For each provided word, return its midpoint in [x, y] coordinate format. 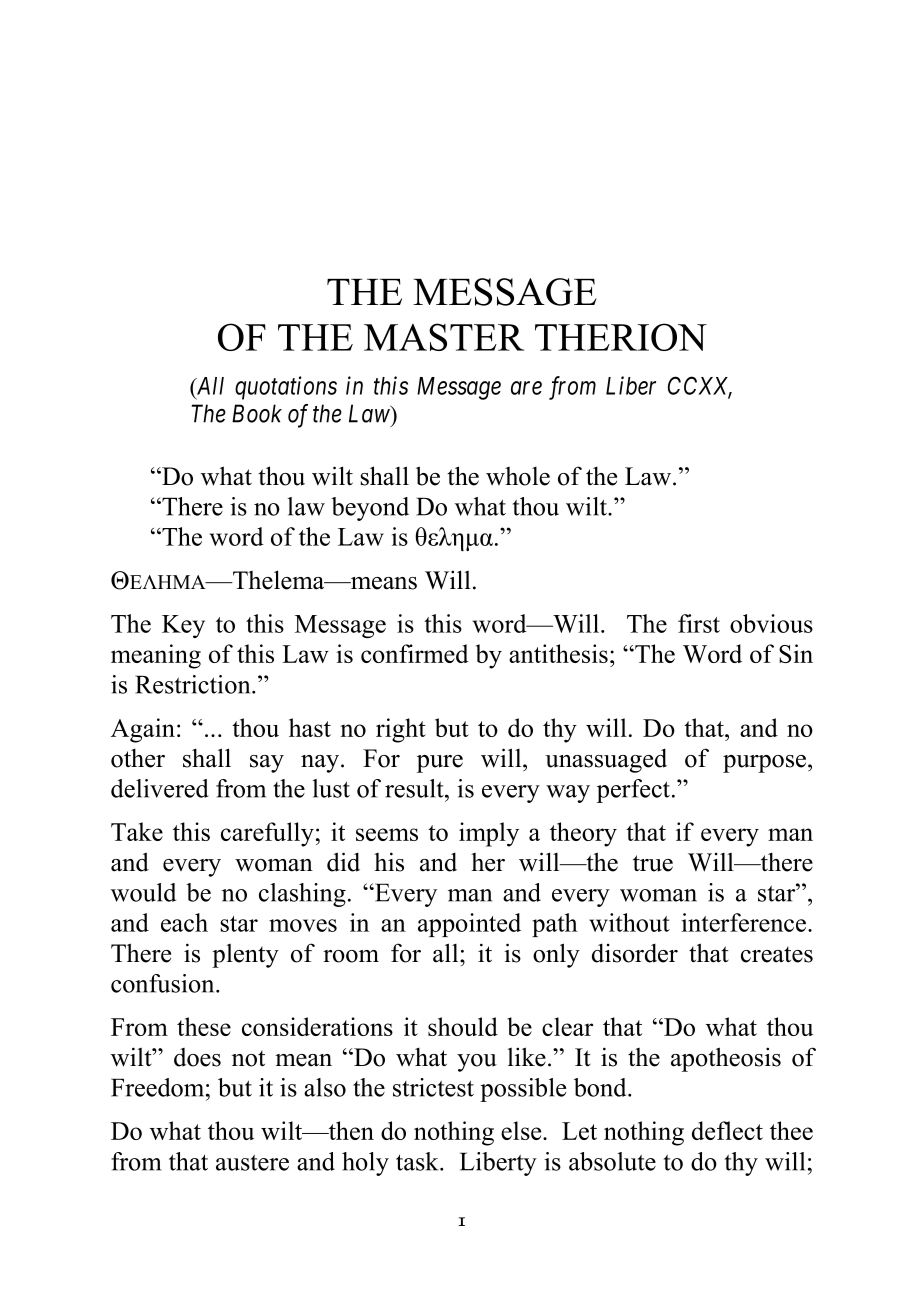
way [568, 794]
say [267, 764]
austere [252, 1162]
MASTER [444, 337]
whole [518, 476]
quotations [286, 388]
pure [440, 764]
